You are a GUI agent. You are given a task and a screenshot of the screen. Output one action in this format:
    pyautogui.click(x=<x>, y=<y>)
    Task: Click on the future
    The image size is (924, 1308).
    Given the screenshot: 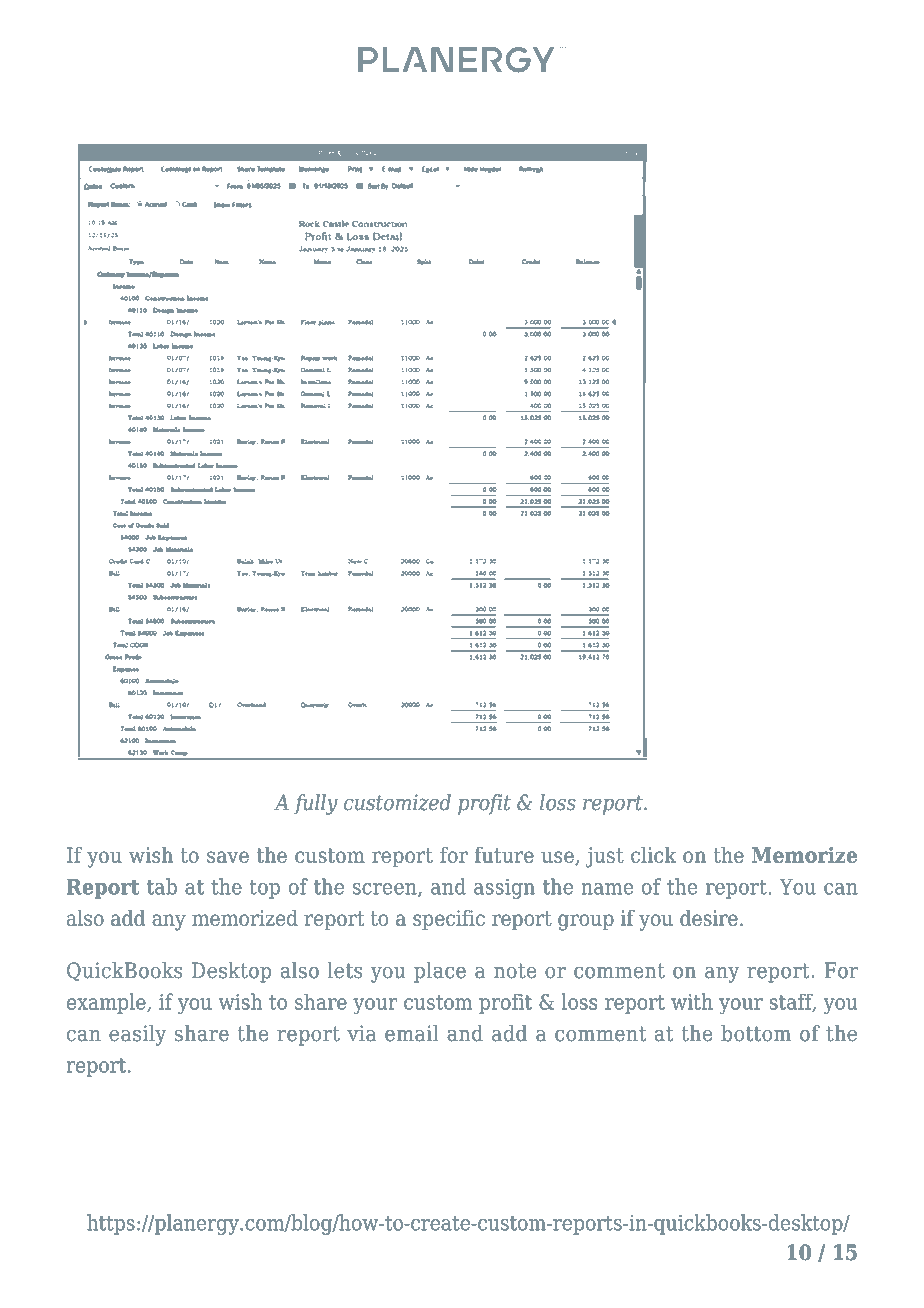 What is the action you would take?
    pyautogui.click(x=504, y=855)
